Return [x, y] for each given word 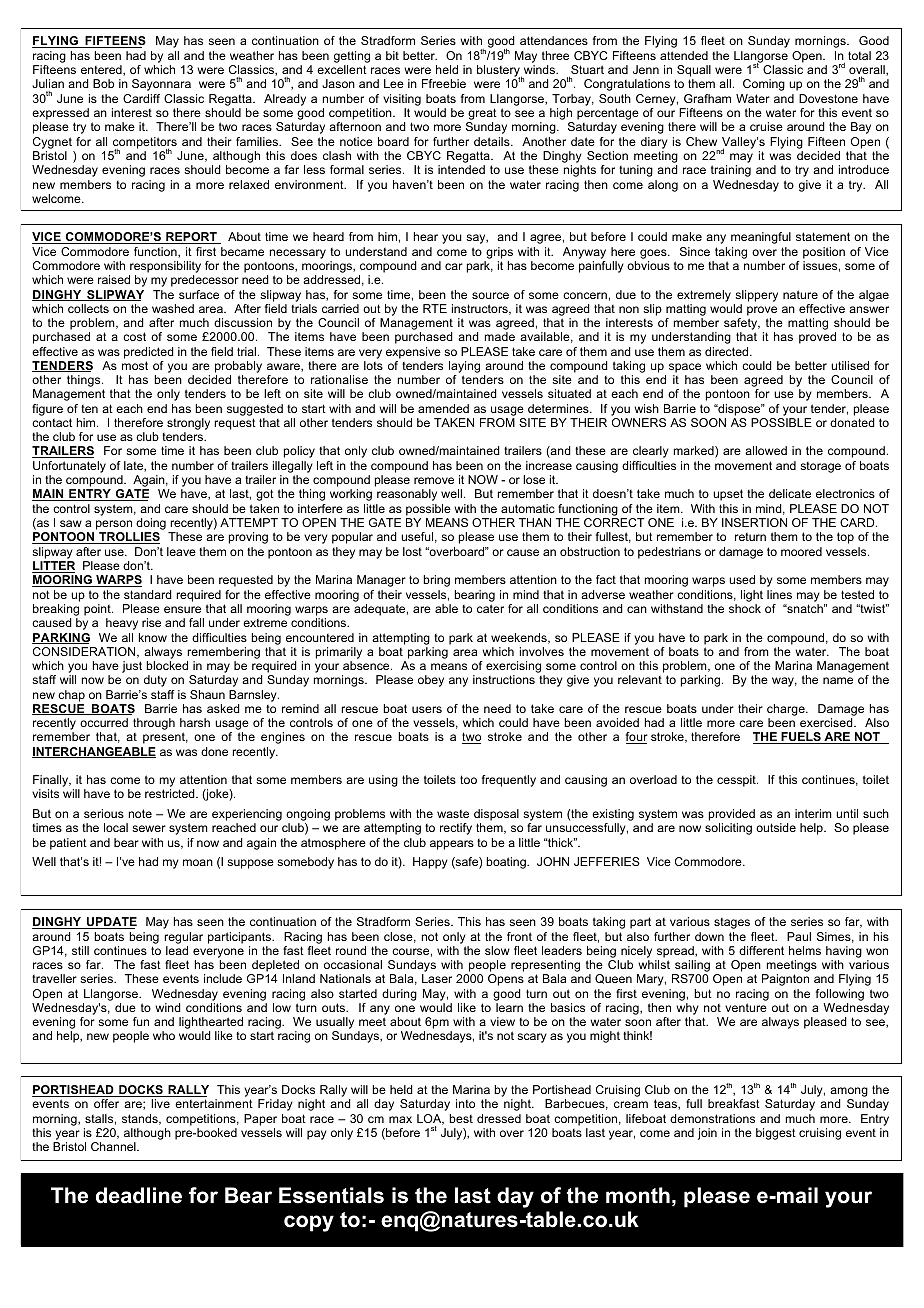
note [140, 813]
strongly [188, 425]
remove [434, 480]
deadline [139, 1195]
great [482, 115]
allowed [766, 450]
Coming [764, 85]
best [461, 1118]
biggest [776, 1134]
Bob [103, 83]
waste [453, 814]
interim [813, 813]
